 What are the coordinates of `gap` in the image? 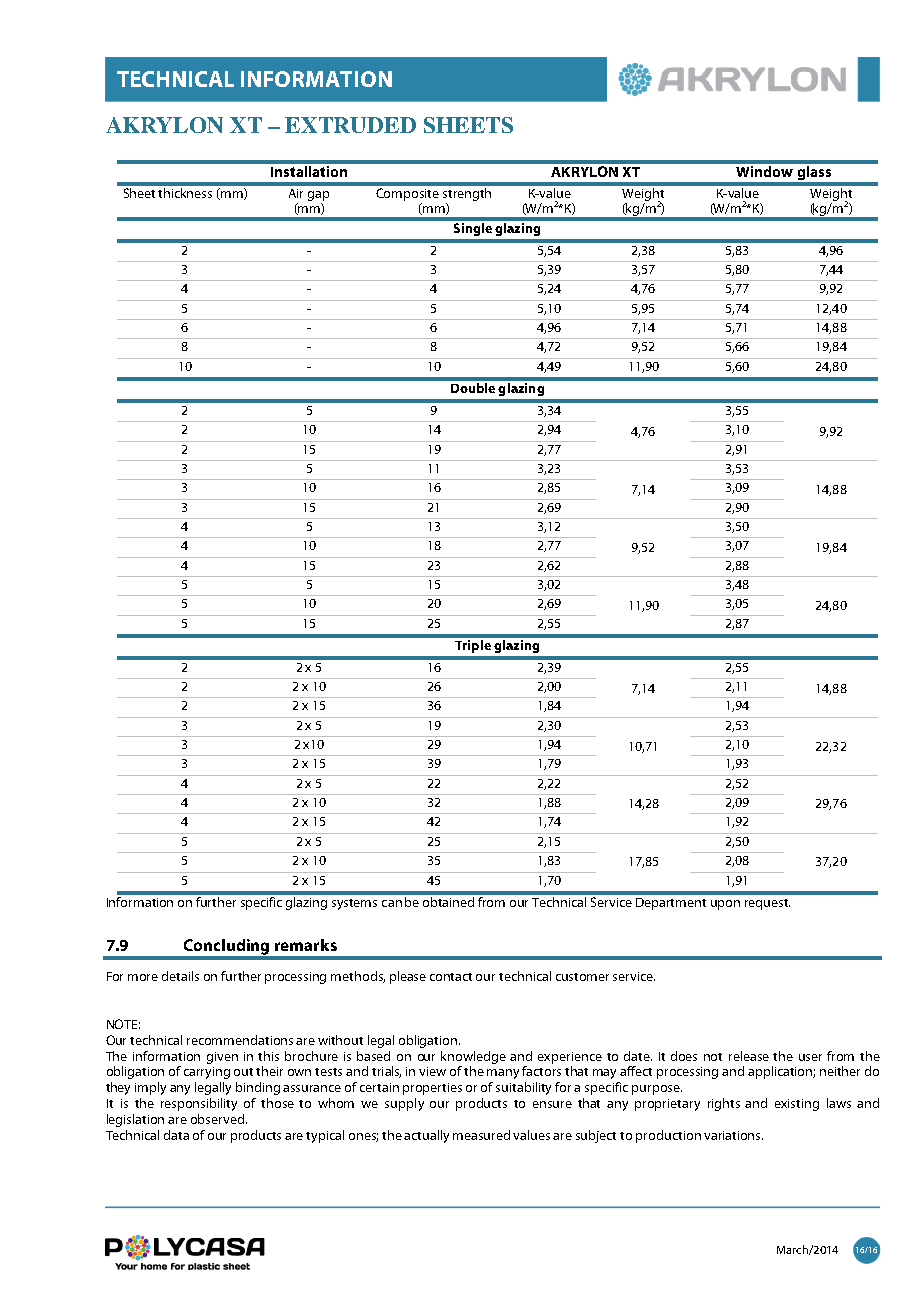 It's located at (318, 196).
